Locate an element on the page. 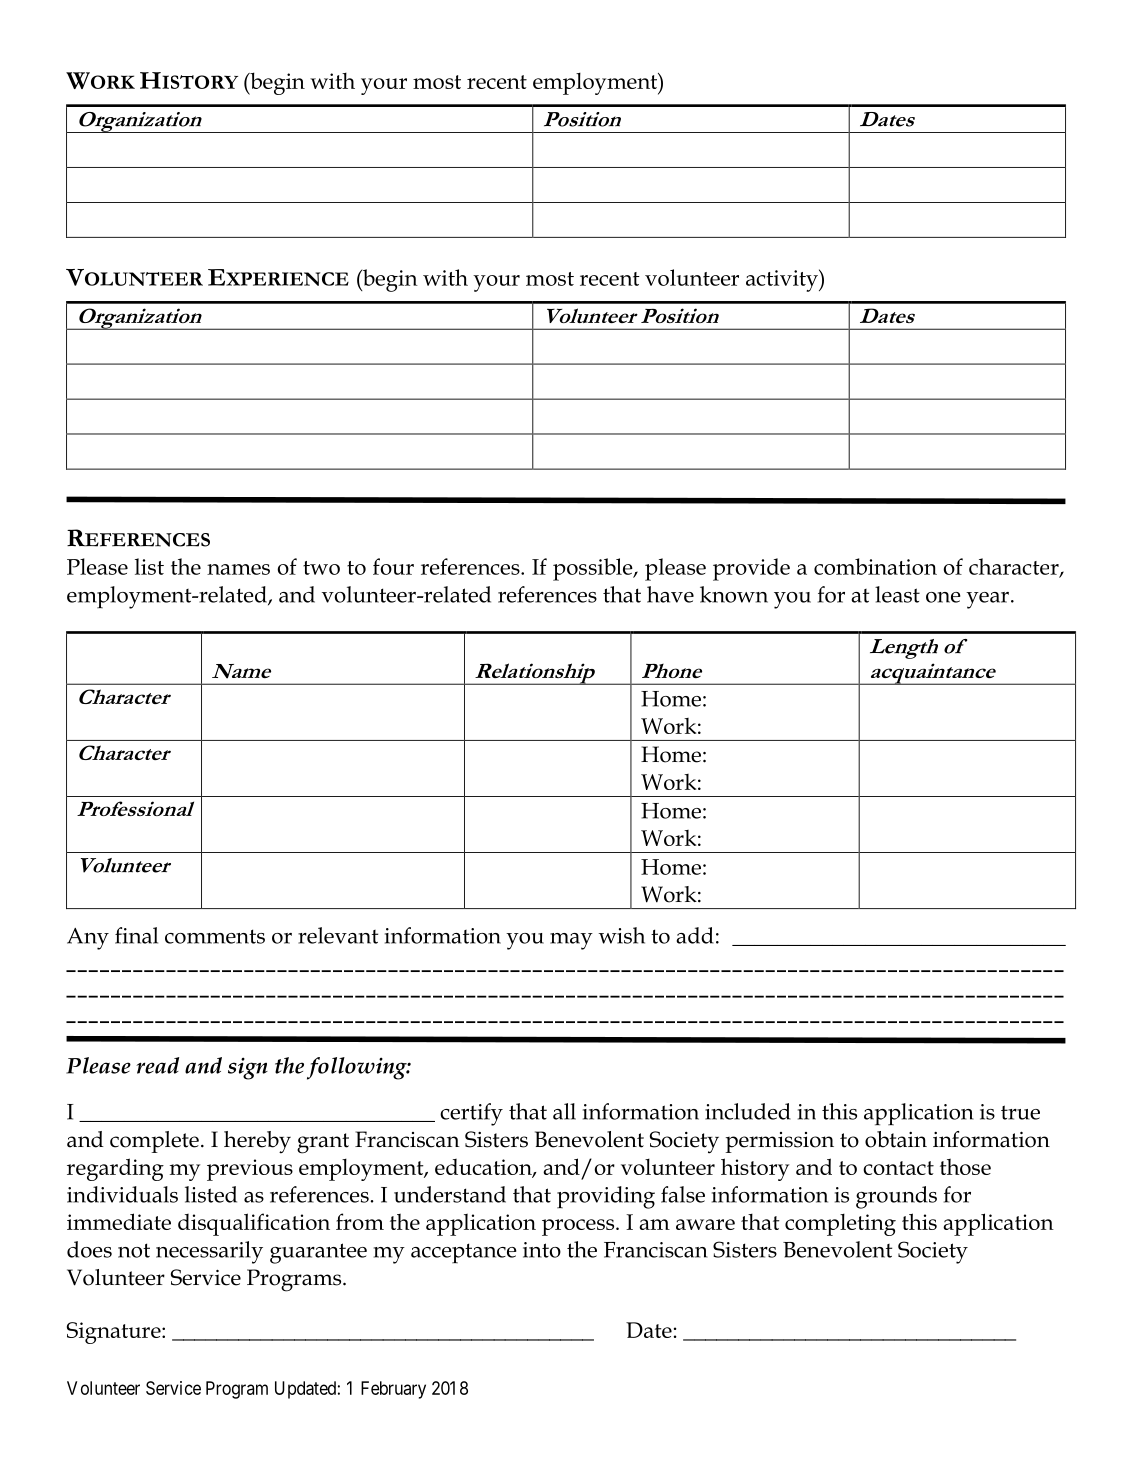 Image resolution: width=1132 pixels, height=1465 pixels. comments is located at coordinates (215, 936).
